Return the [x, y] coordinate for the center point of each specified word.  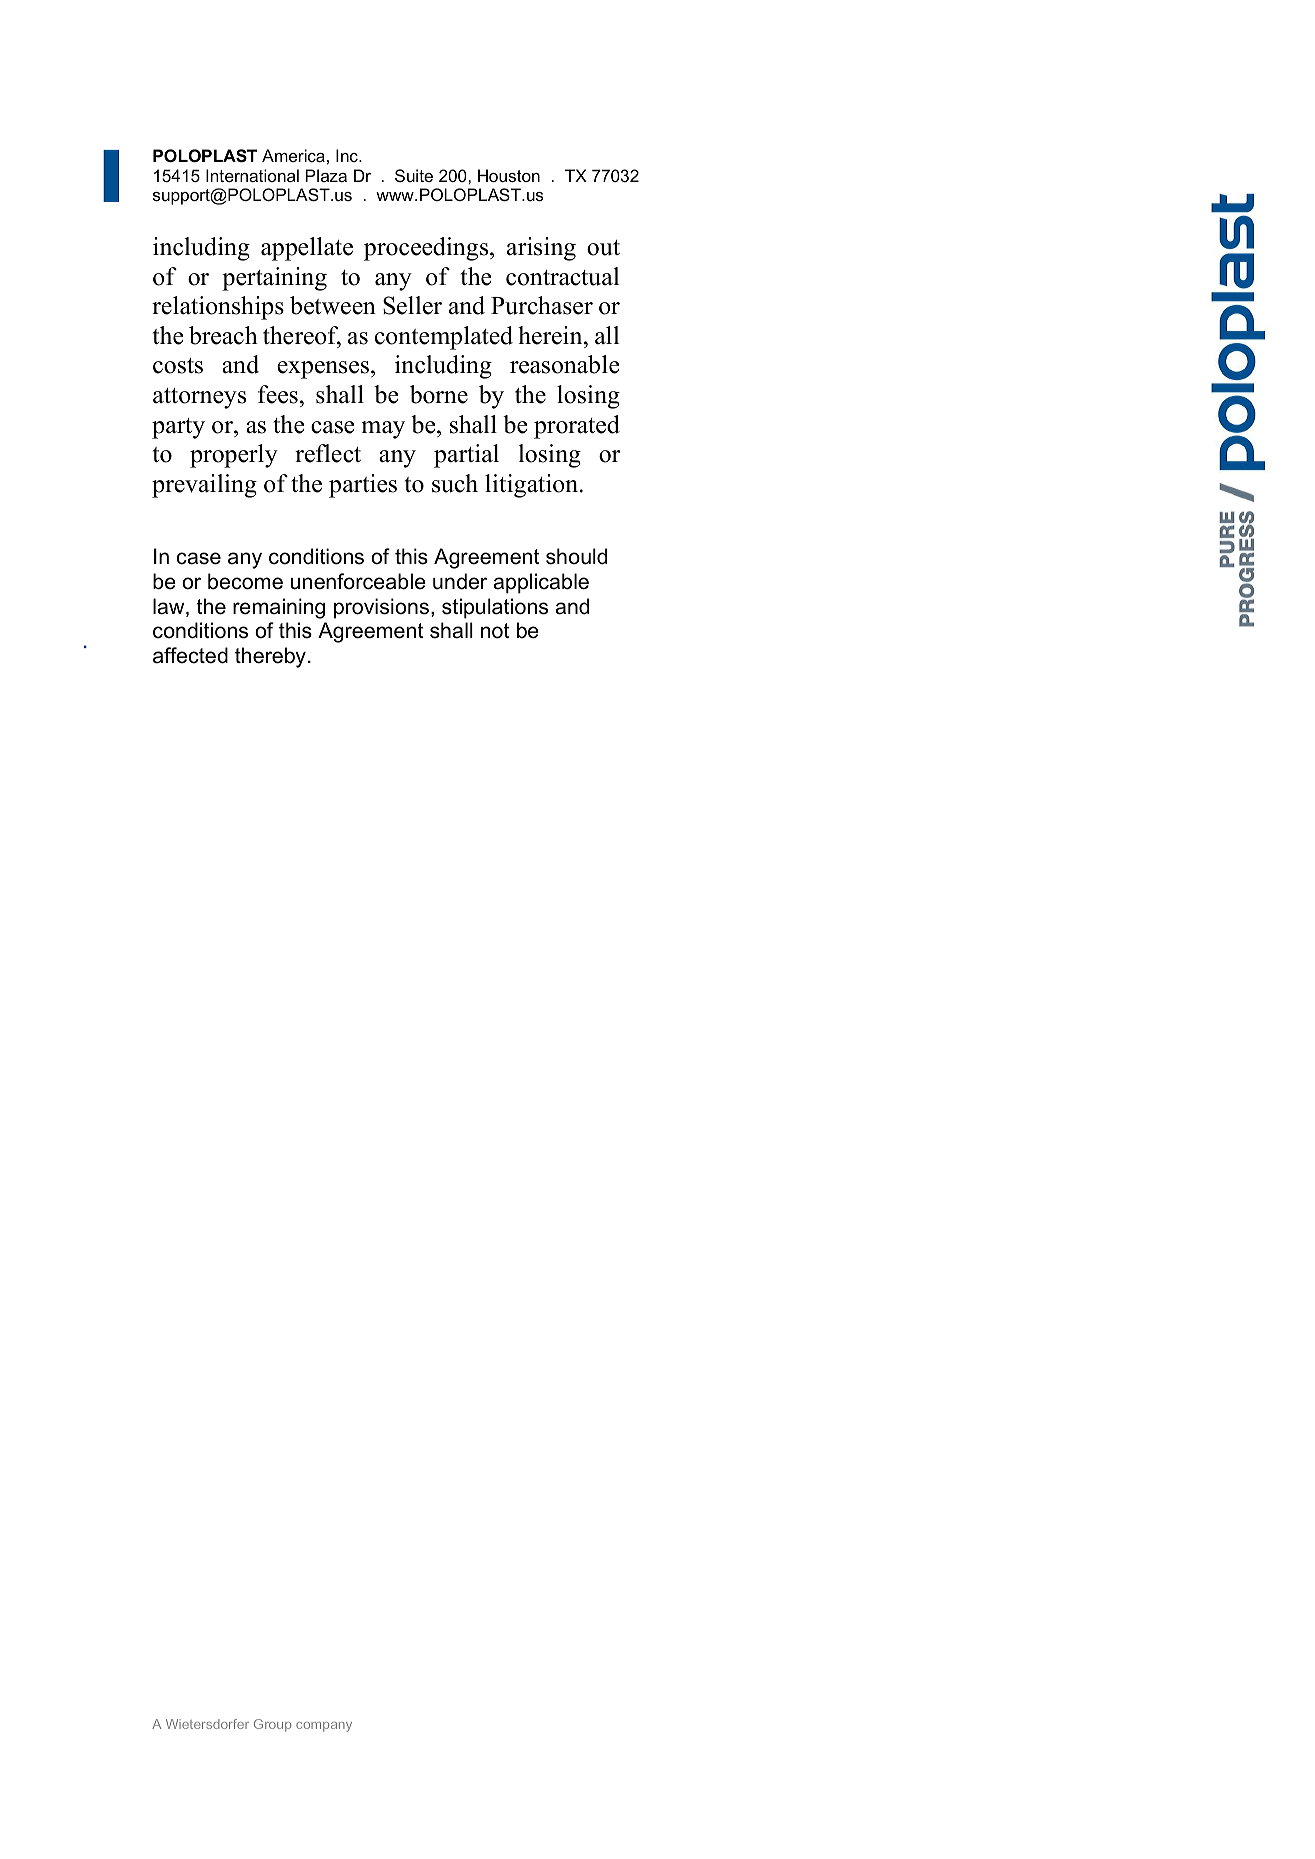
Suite [414, 175]
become [245, 581]
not [495, 631]
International [252, 175]
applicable [541, 583]
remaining [279, 608]
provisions [381, 608]
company [324, 1727]
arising [541, 249]
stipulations [495, 608]
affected [190, 655]
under [460, 581]
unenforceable [358, 581]
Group [272, 1725]
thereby [270, 657]
